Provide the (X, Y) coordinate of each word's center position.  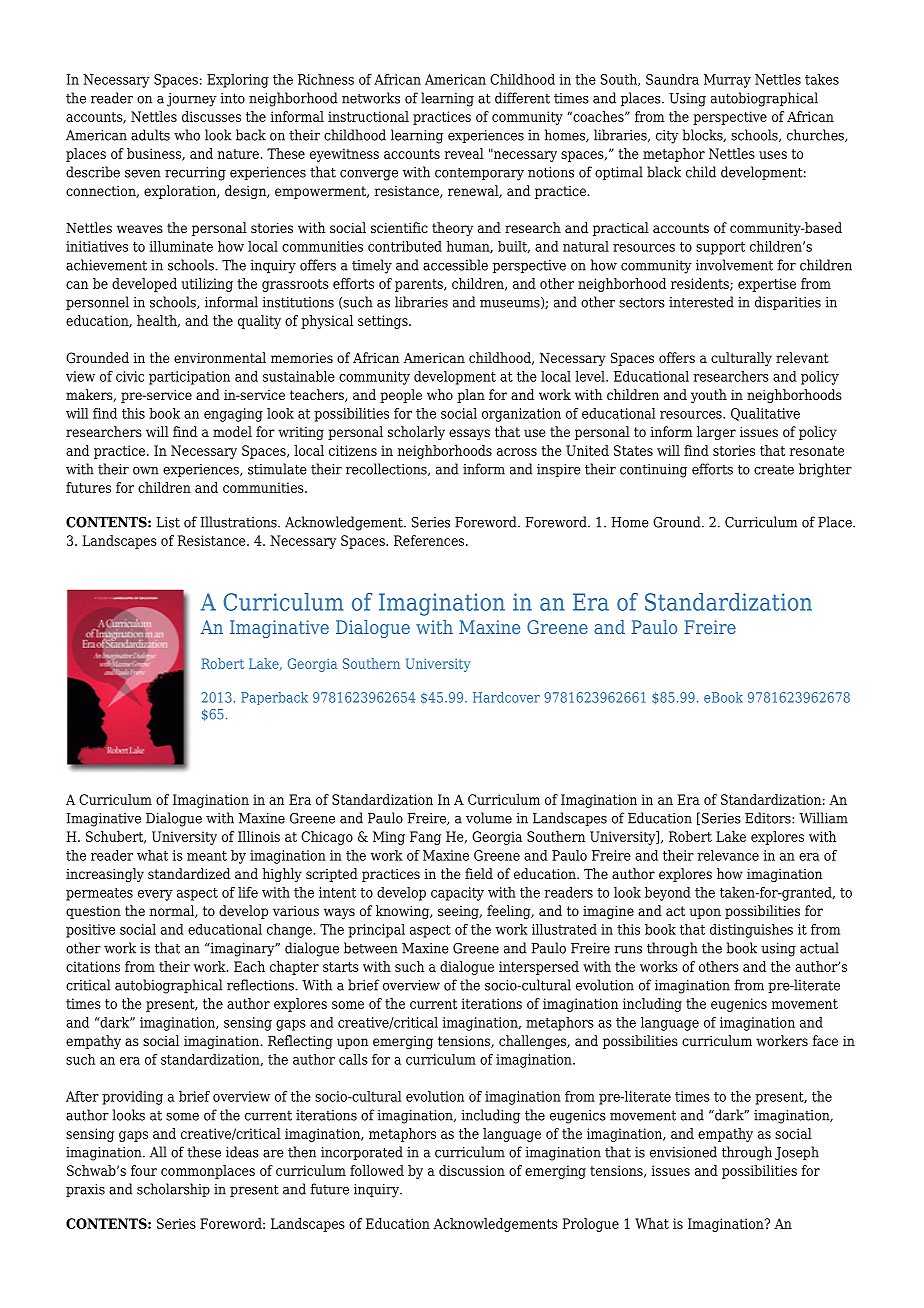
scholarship (173, 1190)
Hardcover (506, 697)
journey (192, 100)
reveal (464, 153)
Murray (727, 81)
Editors (769, 818)
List (168, 522)
